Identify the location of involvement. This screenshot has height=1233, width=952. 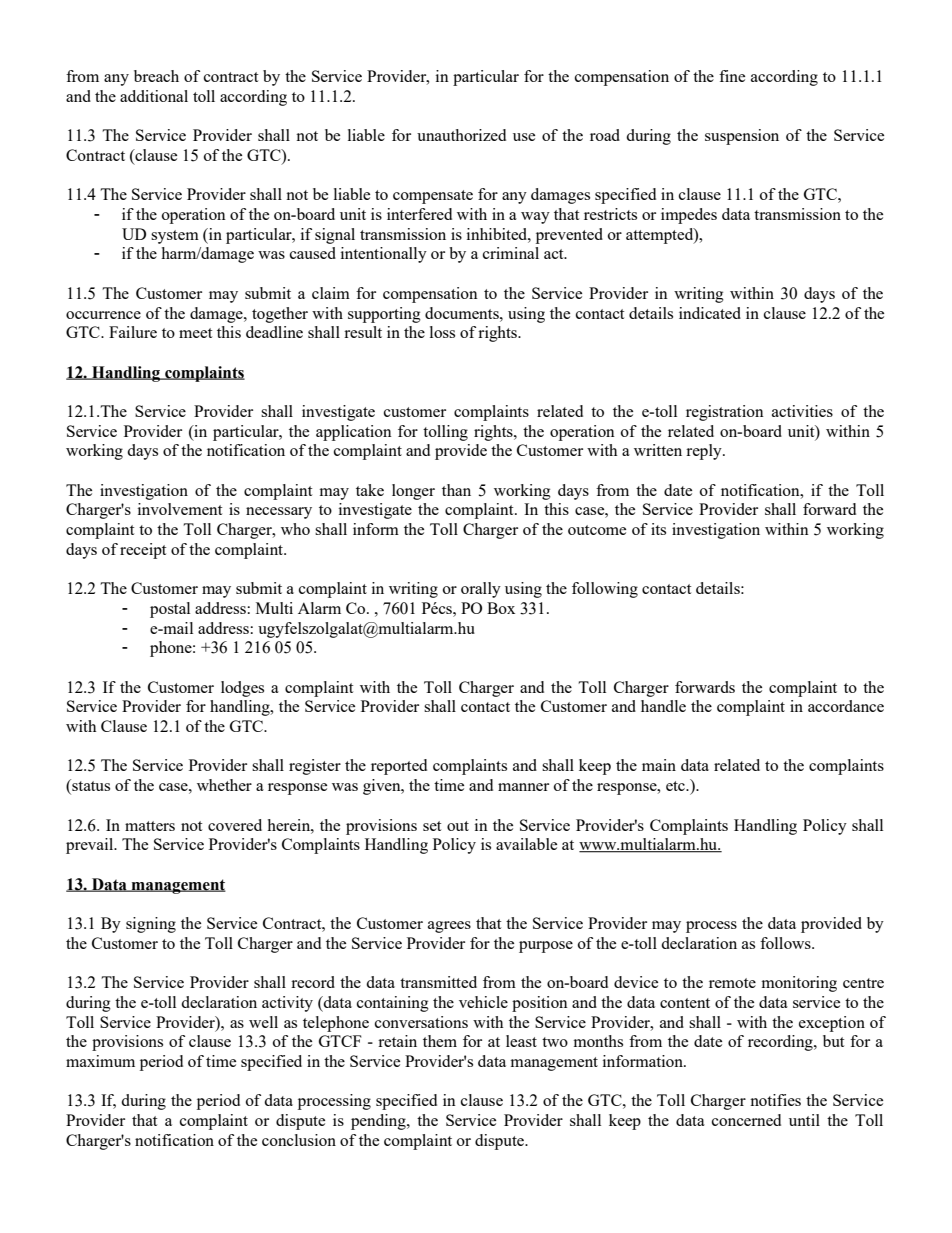
(180, 509).
